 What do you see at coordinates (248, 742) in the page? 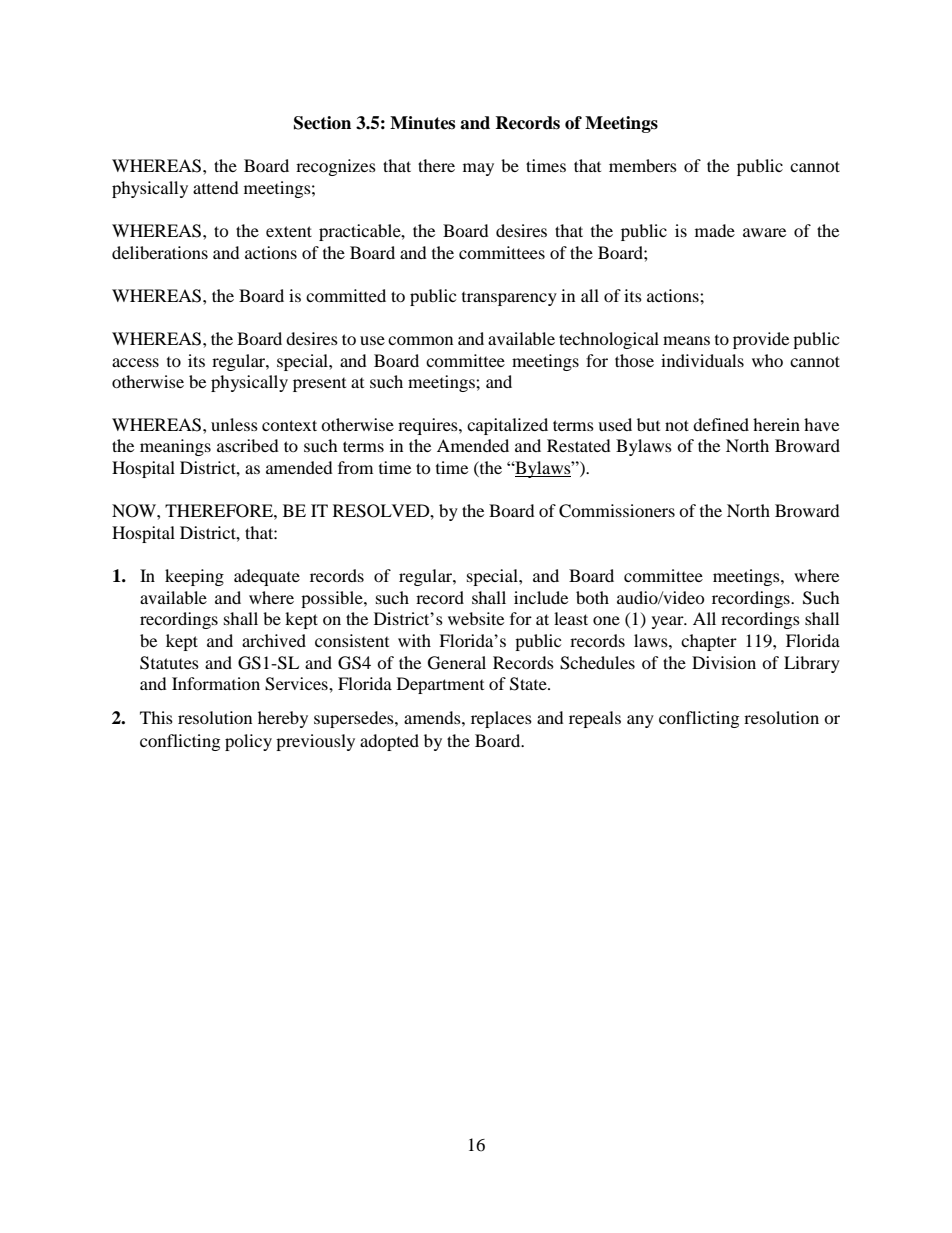
I see `policy` at bounding box center [248, 742].
